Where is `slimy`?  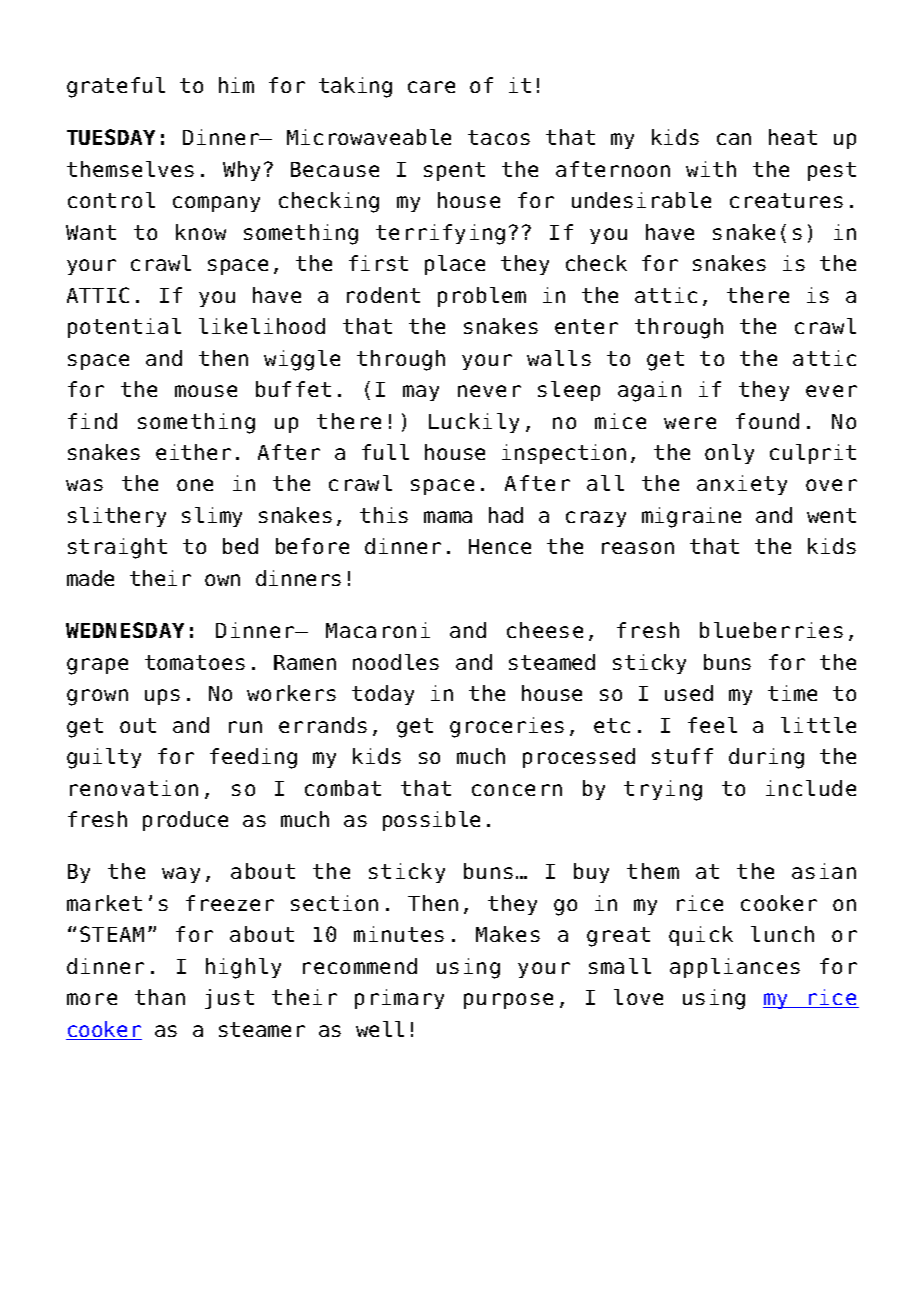 slimy is located at coordinates (212, 517).
